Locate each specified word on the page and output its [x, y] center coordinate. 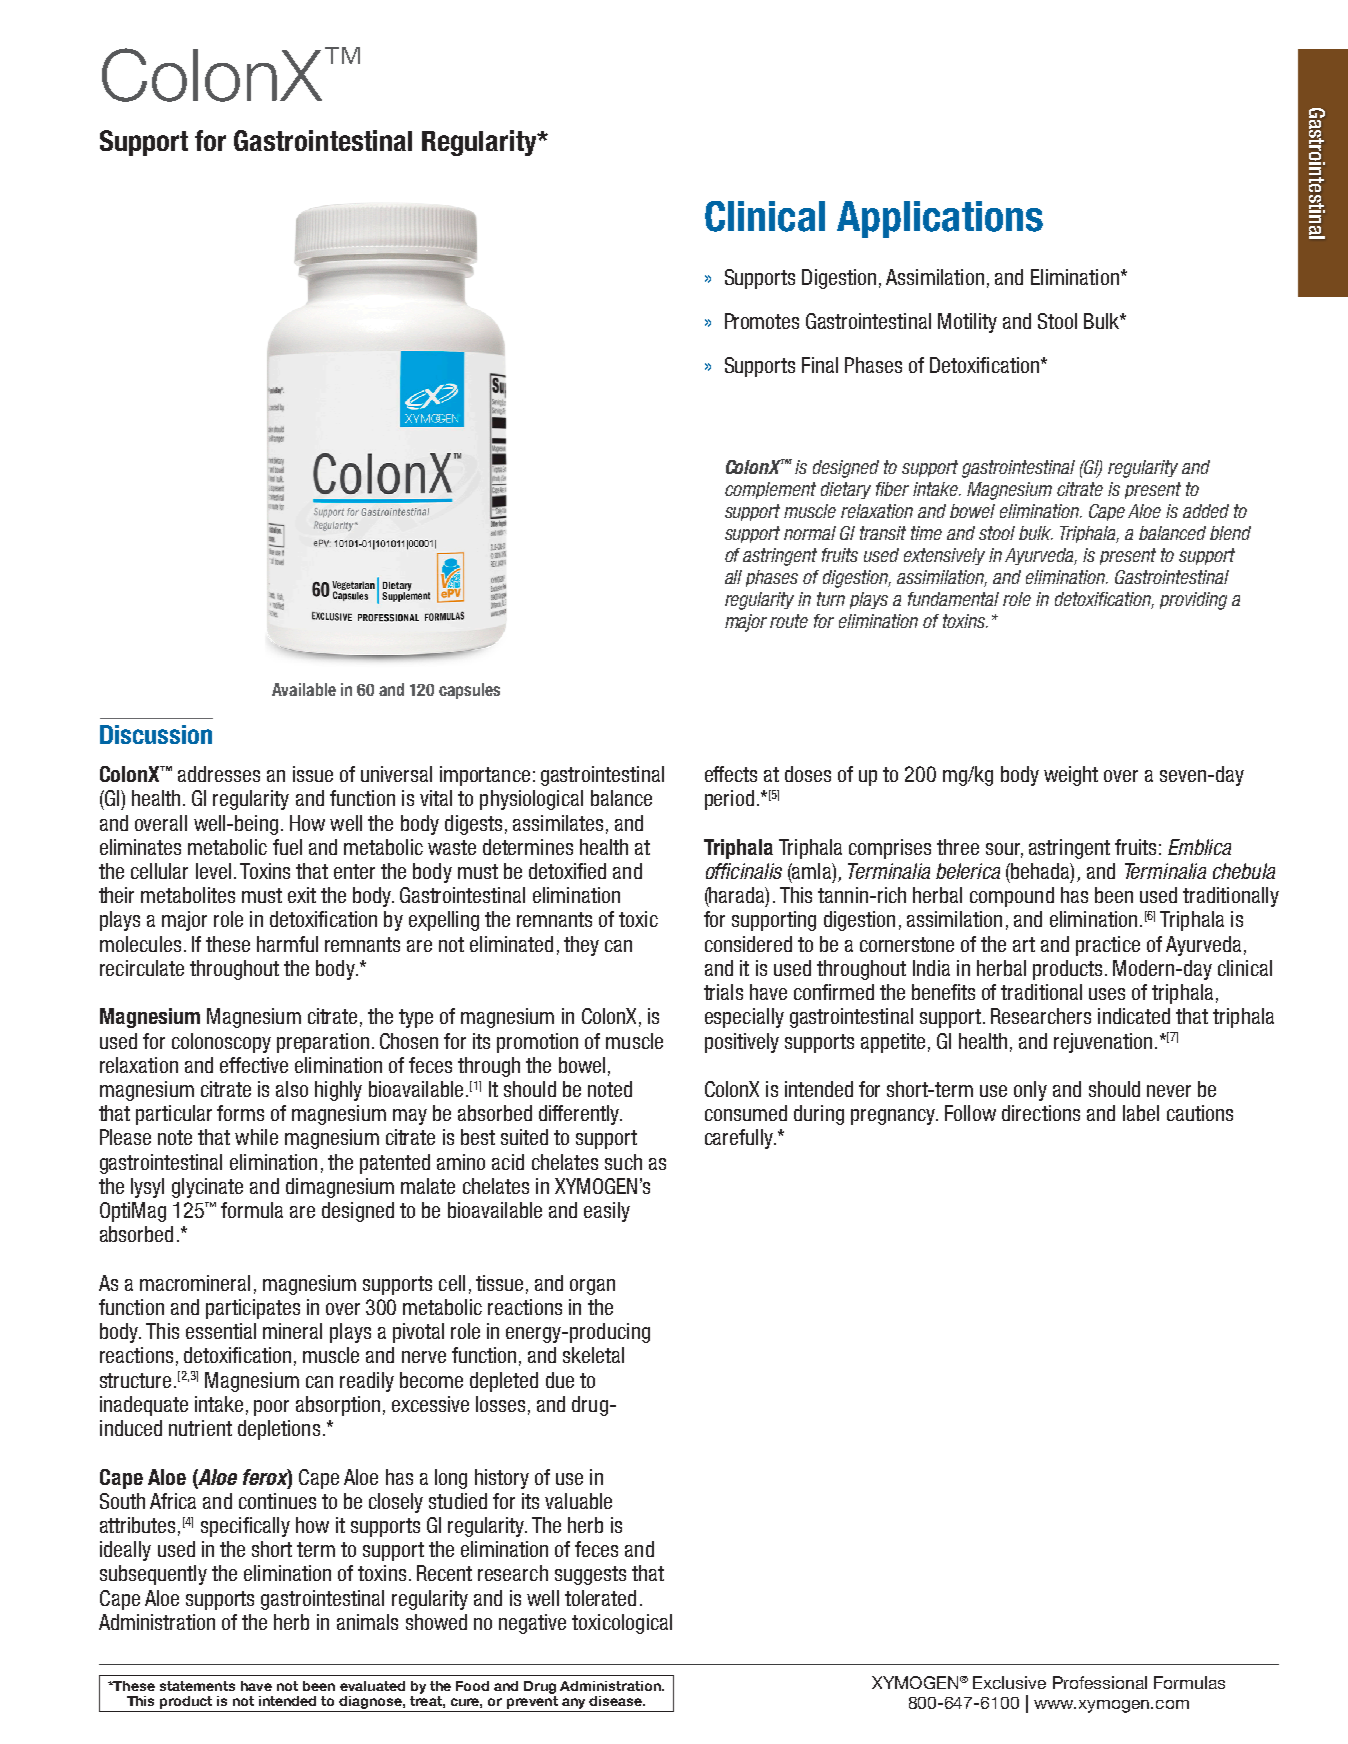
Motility [967, 323]
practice [1108, 946]
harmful [287, 944]
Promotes [762, 321]
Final [820, 365]
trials [723, 992]
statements [197, 1686]
